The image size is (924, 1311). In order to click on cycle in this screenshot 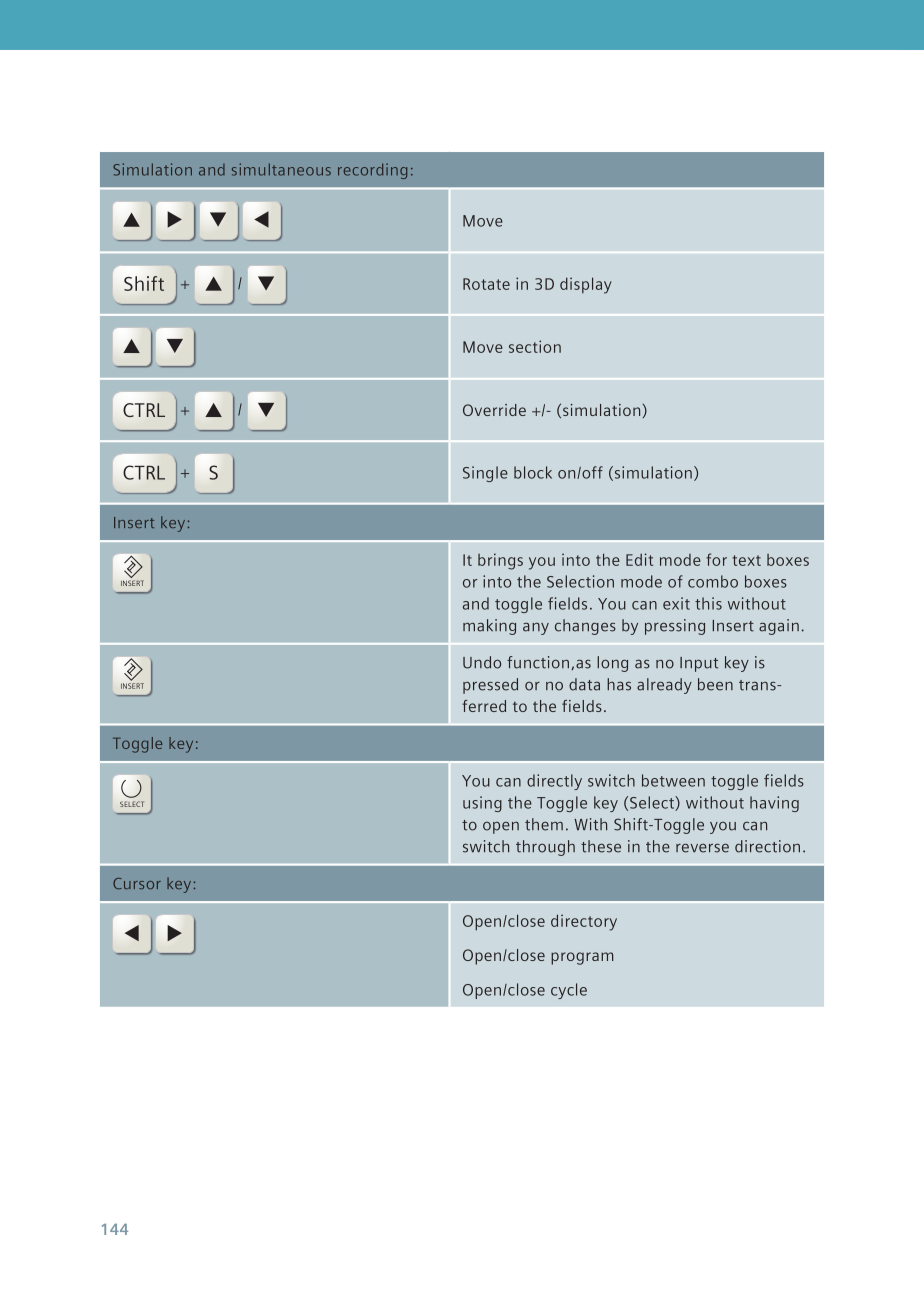, I will do `click(569, 991)`.
